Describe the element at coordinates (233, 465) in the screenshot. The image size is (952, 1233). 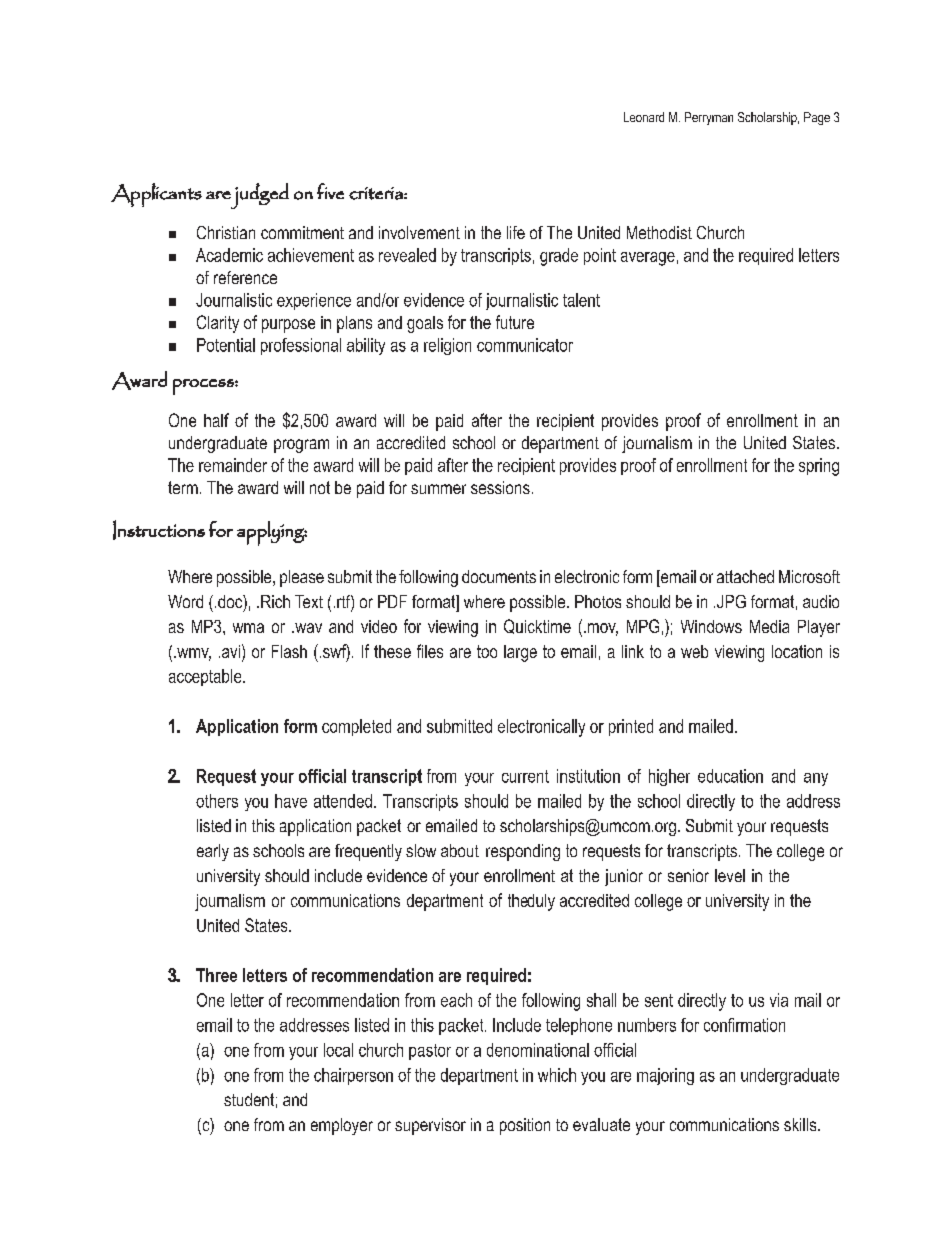
I see `remainder` at that location.
